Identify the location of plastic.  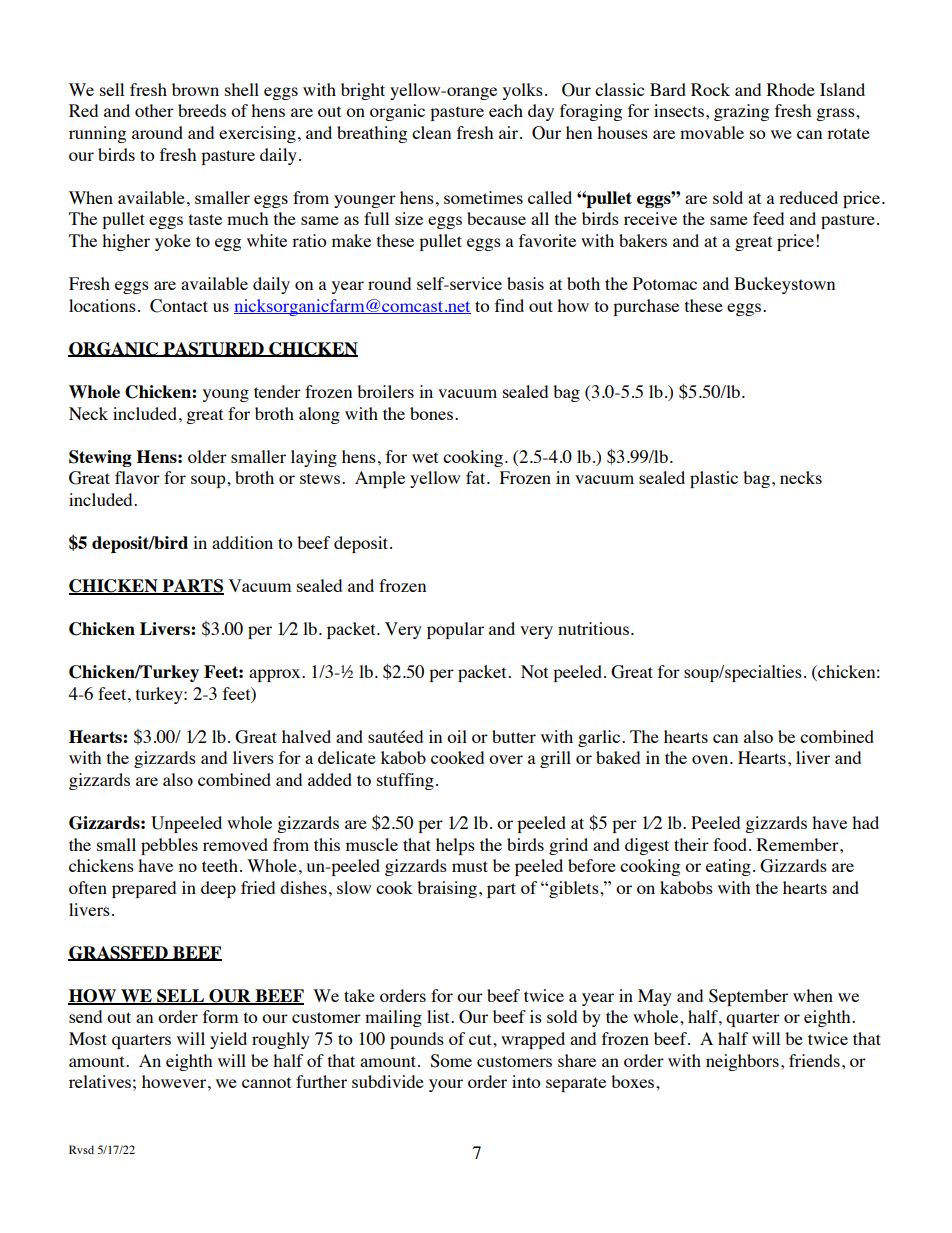
(714, 479).
